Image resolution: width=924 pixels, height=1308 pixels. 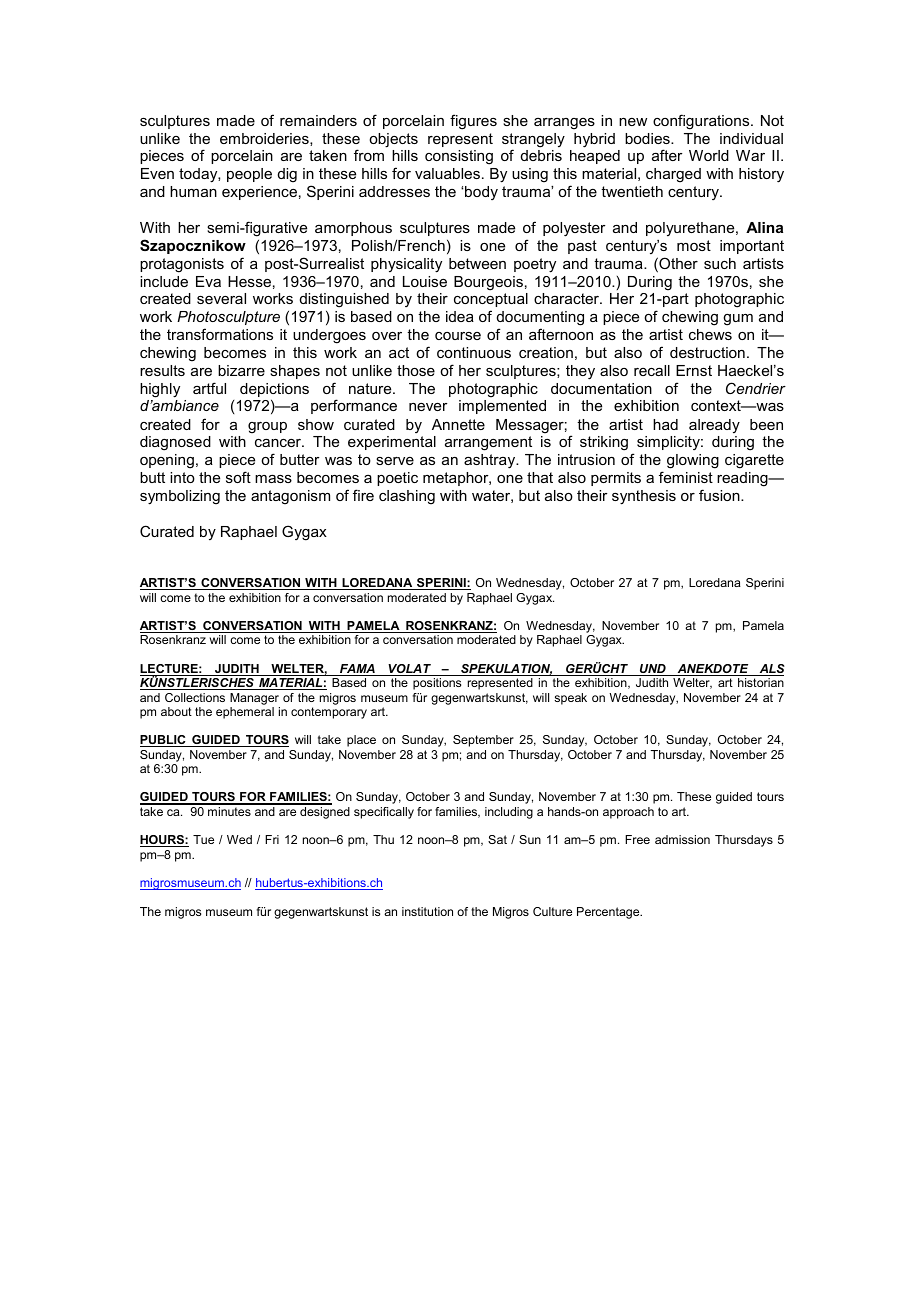 What do you see at coordinates (180, 497) in the image?
I see `symbolizing` at bounding box center [180, 497].
